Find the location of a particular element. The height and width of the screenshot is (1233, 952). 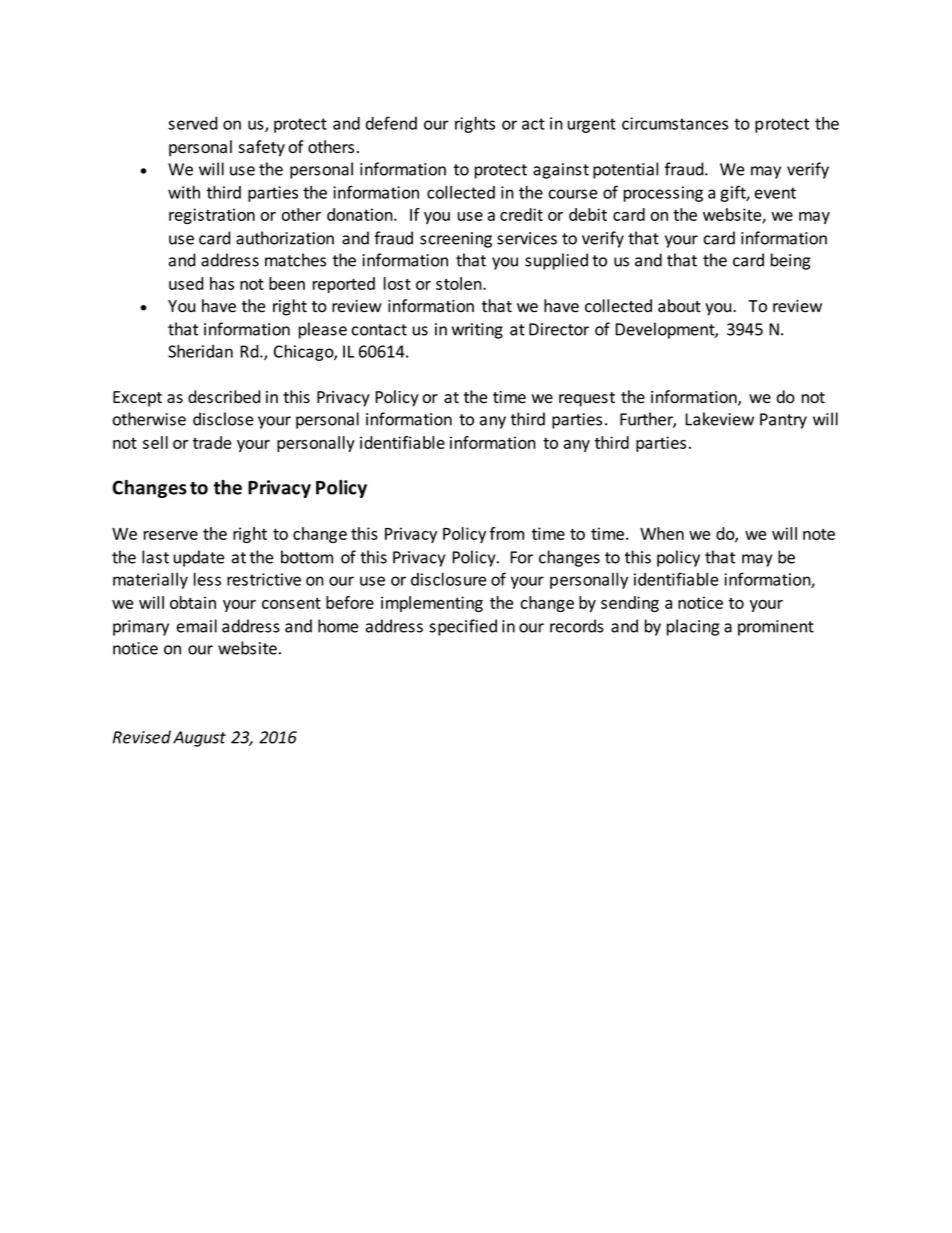

specified is located at coordinates (463, 627).
